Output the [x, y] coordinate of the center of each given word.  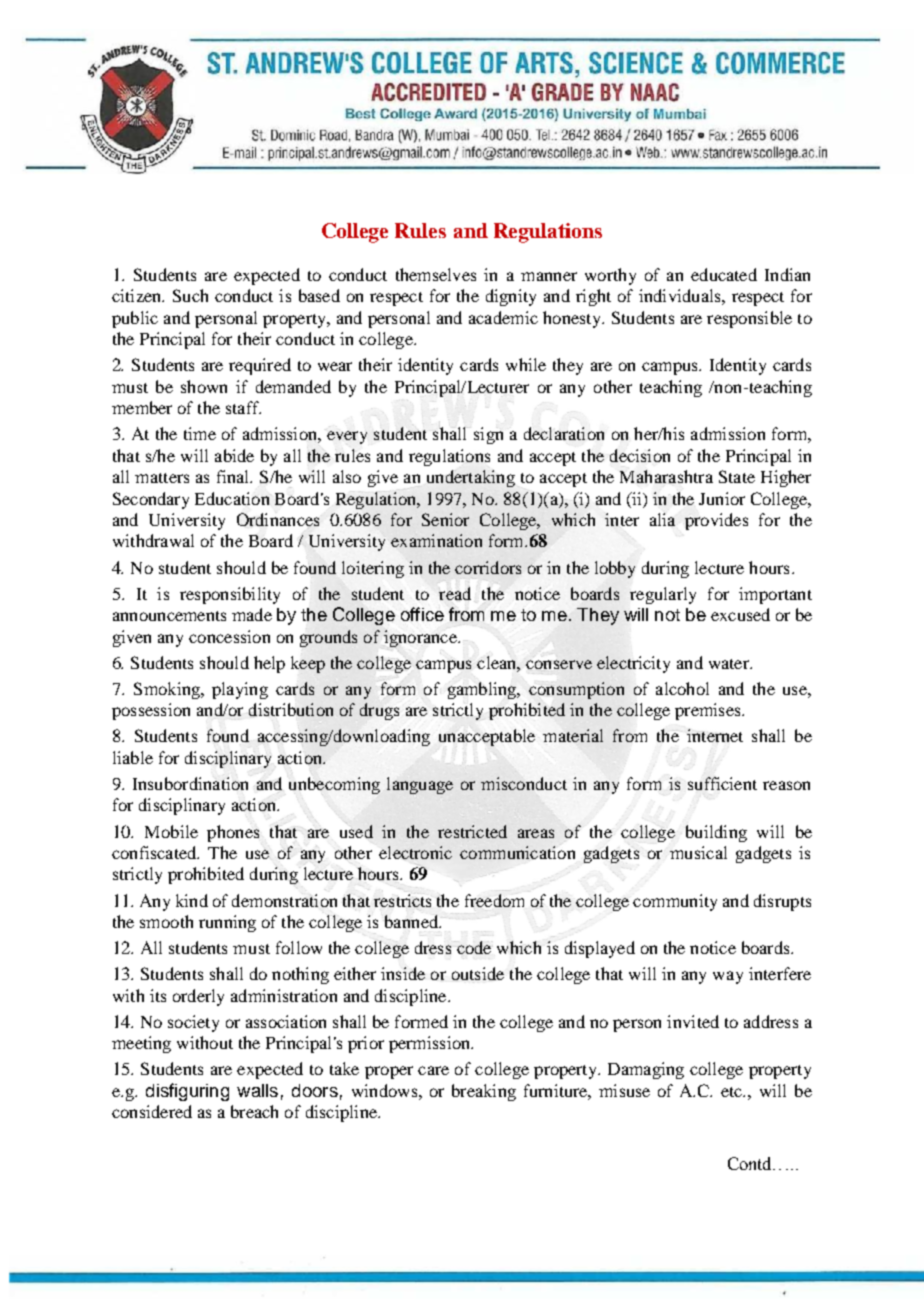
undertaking [471, 478]
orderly [198, 997]
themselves [436, 274]
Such [190, 295]
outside [478, 973]
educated [724, 274]
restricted [472, 831]
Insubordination [190, 783]
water [730, 664]
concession [229, 636]
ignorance [421, 638]
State [737, 476]
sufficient [722, 783]
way [728, 977]
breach [254, 1111]
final [234, 476]
